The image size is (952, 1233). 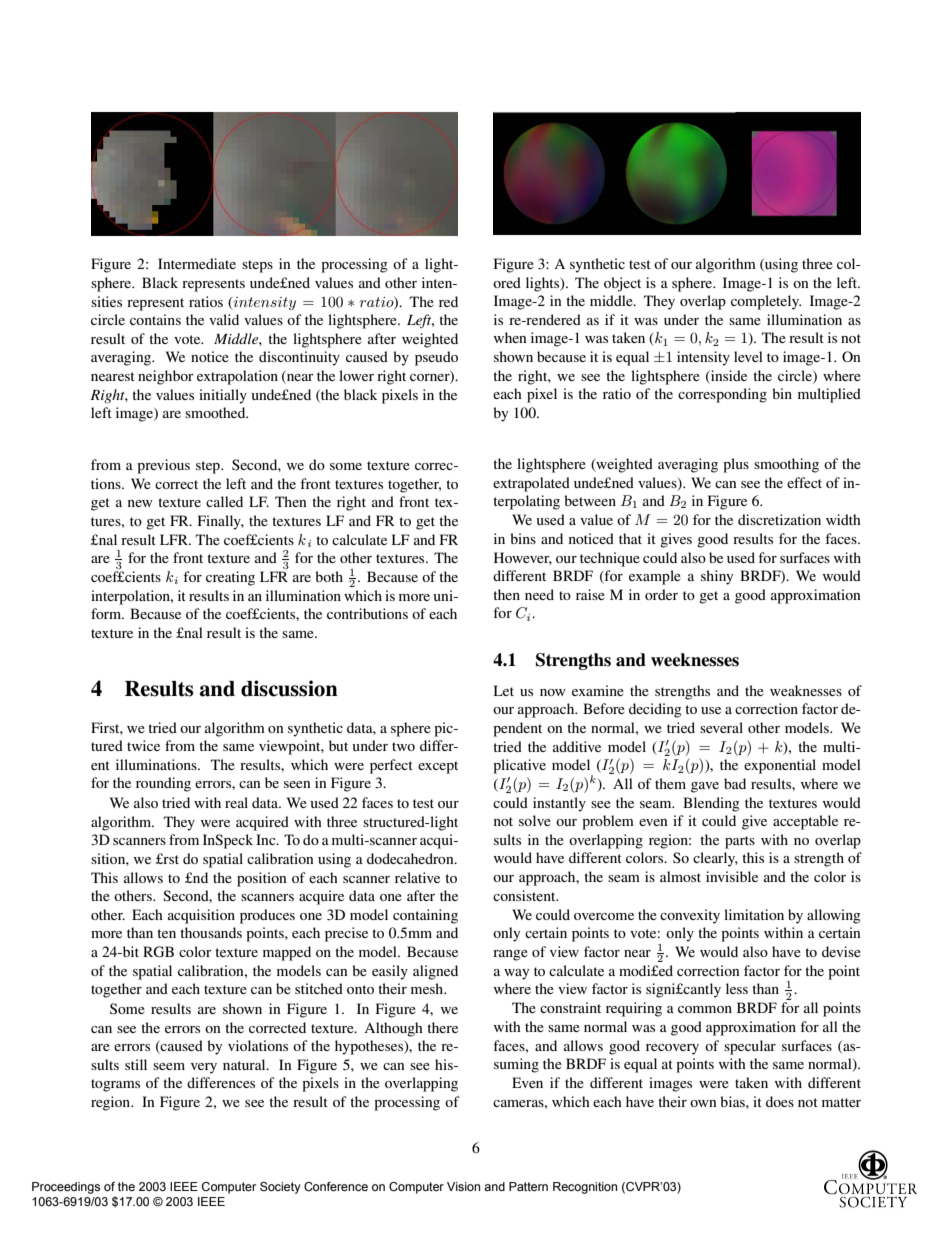 What do you see at coordinates (510, 337) in the screenshot?
I see `when` at bounding box center [510, 337].
